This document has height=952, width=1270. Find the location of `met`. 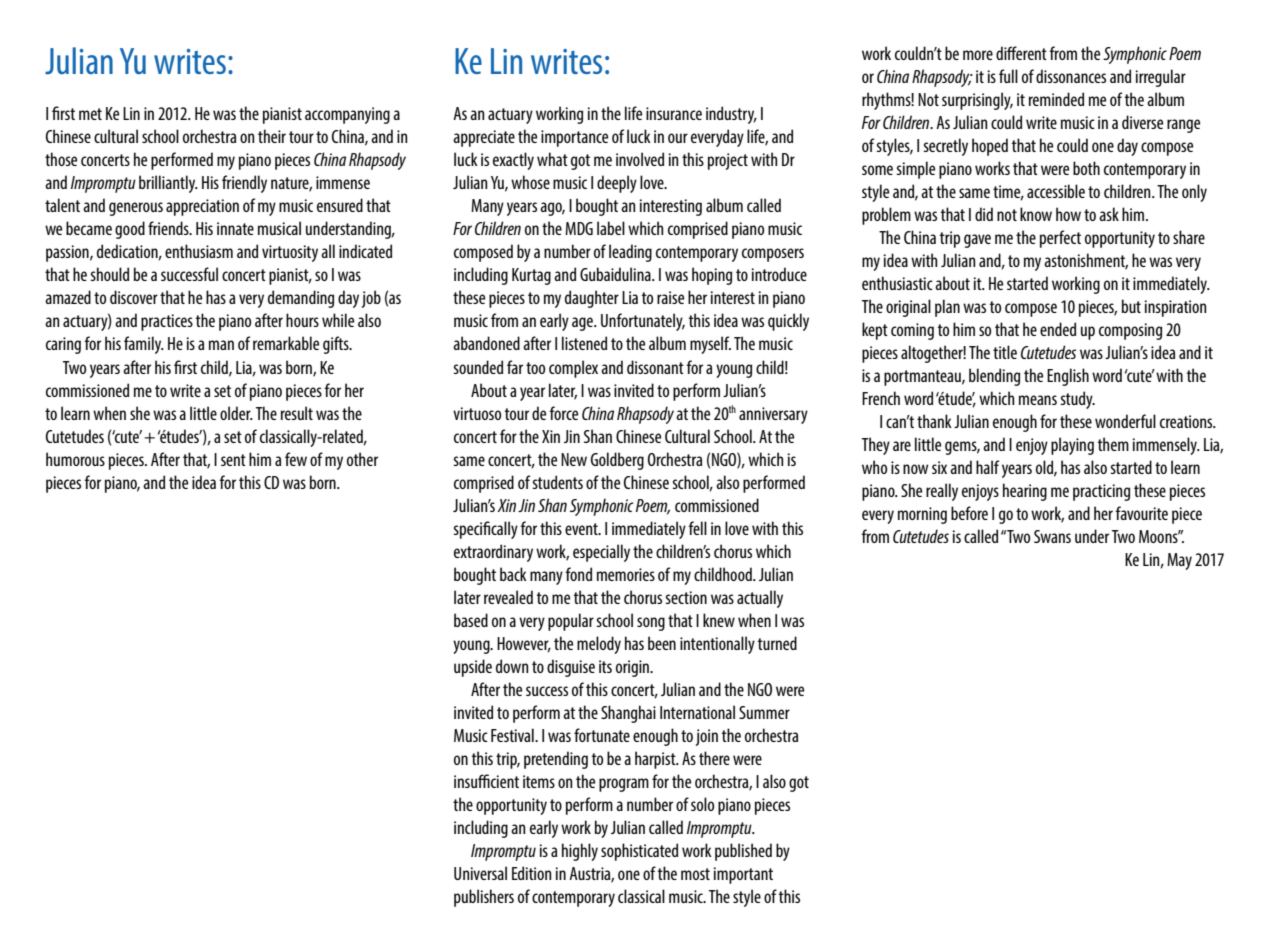

met is located at coordinates (90, 114).
